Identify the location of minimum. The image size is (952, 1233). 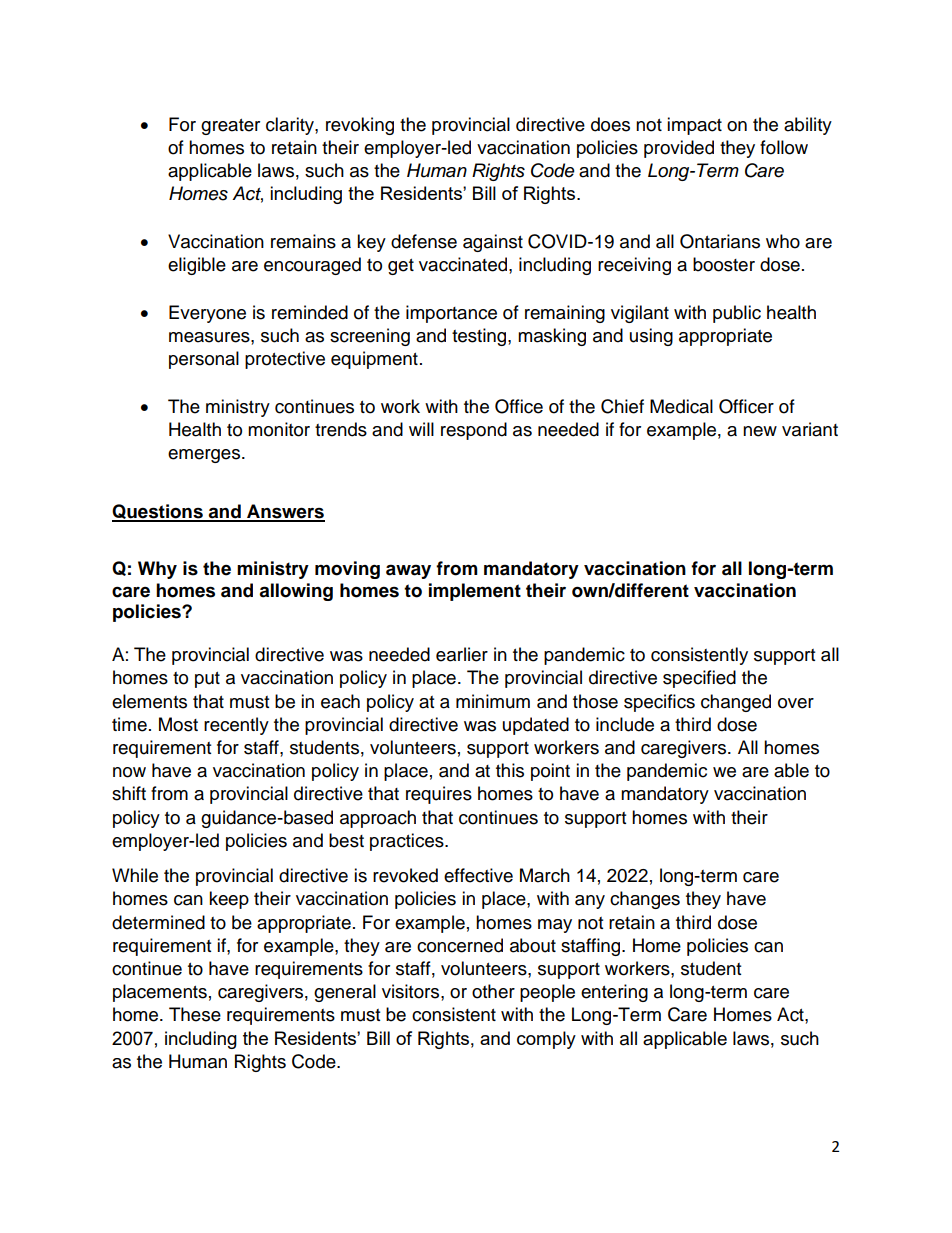
(493, 701).
